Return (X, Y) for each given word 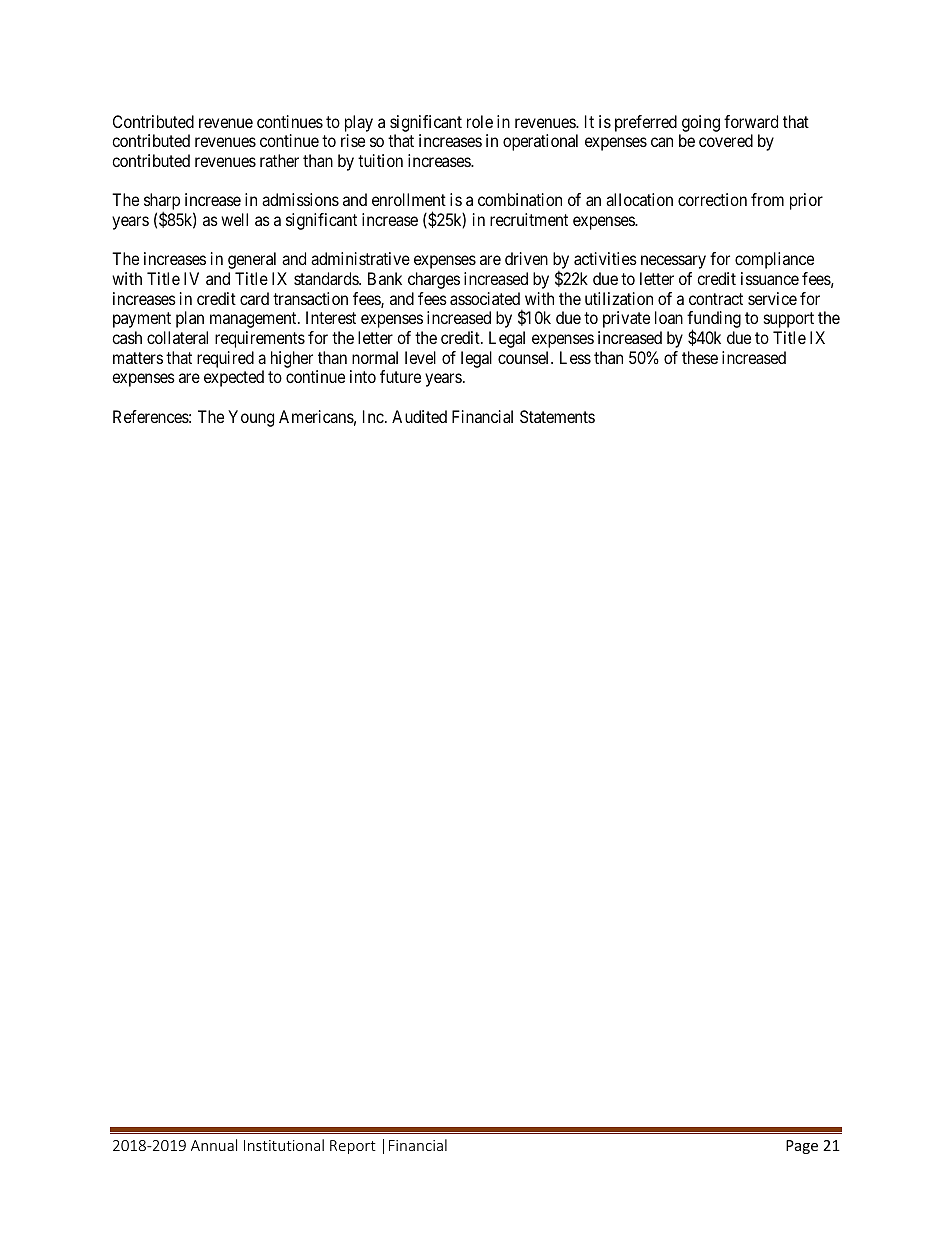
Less (575, 357)
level (420, 357)
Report (353, 1147)
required (225, 359)
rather (279, 160)
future (400, 376)
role (480, 121)
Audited (419, 416)
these (700, 357)
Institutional (284, 1145)
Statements (557, 416)
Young (251, 418)
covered (726, 140)
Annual (214, 1145)
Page (802, 1147)
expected (234, 378)
